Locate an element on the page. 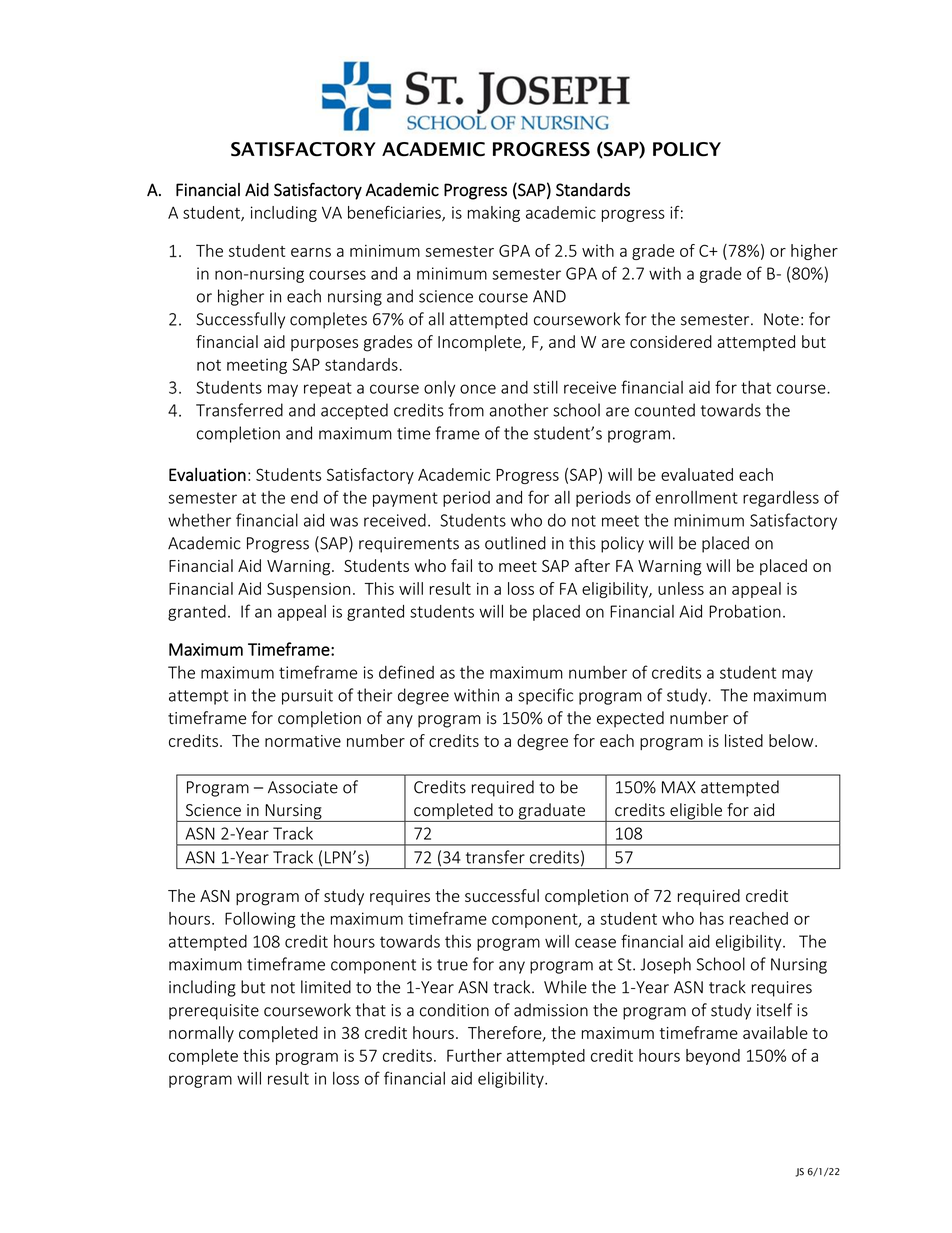 The width and height of the document is (952, 1233). another is located at coordinates (519, 410).
